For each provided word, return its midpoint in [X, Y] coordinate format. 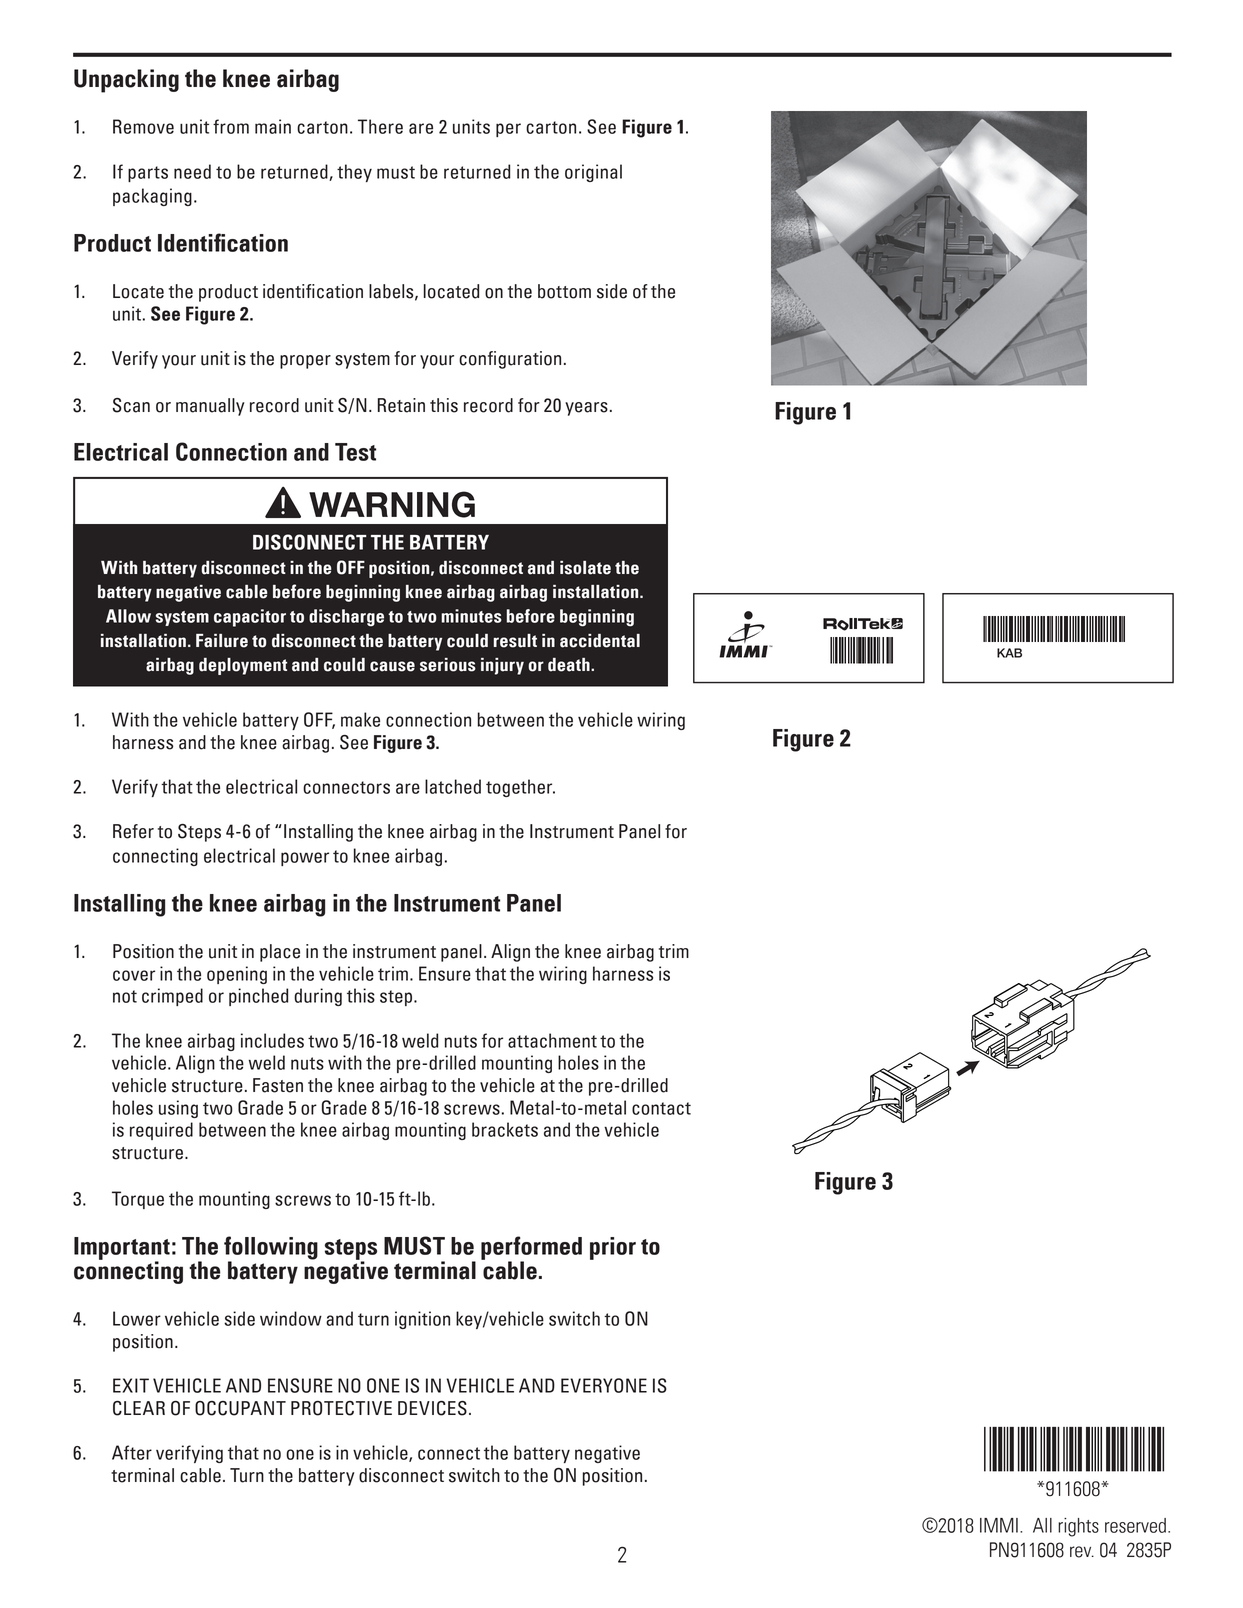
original [593, 173]
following [271, 1249]
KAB [1009, 653]
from [231, 126]
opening [237, 975]
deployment [243, 666]
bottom [564, 291]
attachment [552, 1040]
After [132, 1452]
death [570, 665]
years [586, 409]
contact [661, 1108]
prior [613, 1248]
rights [1078, 1527]
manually [210, 407]
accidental [600, 641]
